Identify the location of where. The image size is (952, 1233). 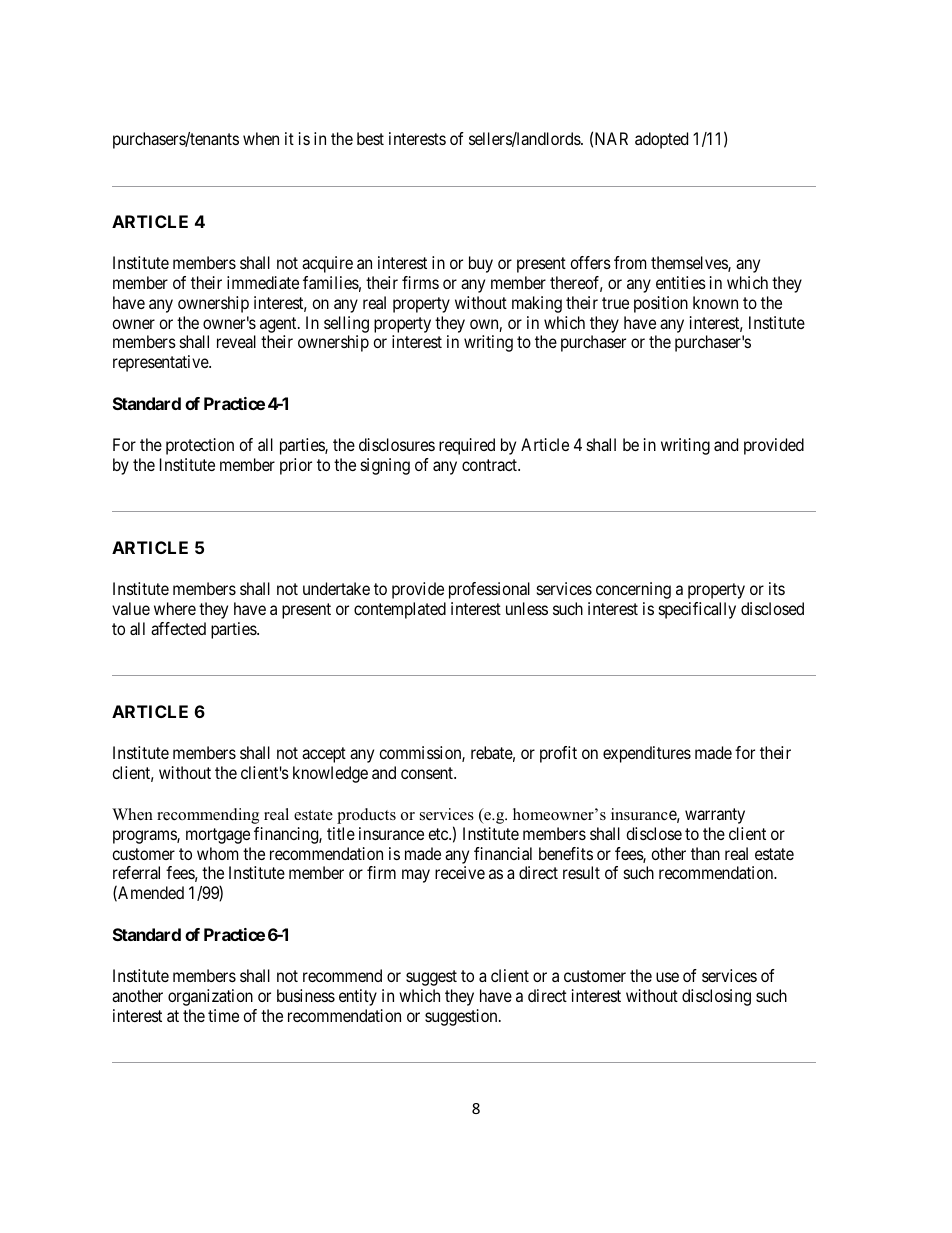
(175, 608).
